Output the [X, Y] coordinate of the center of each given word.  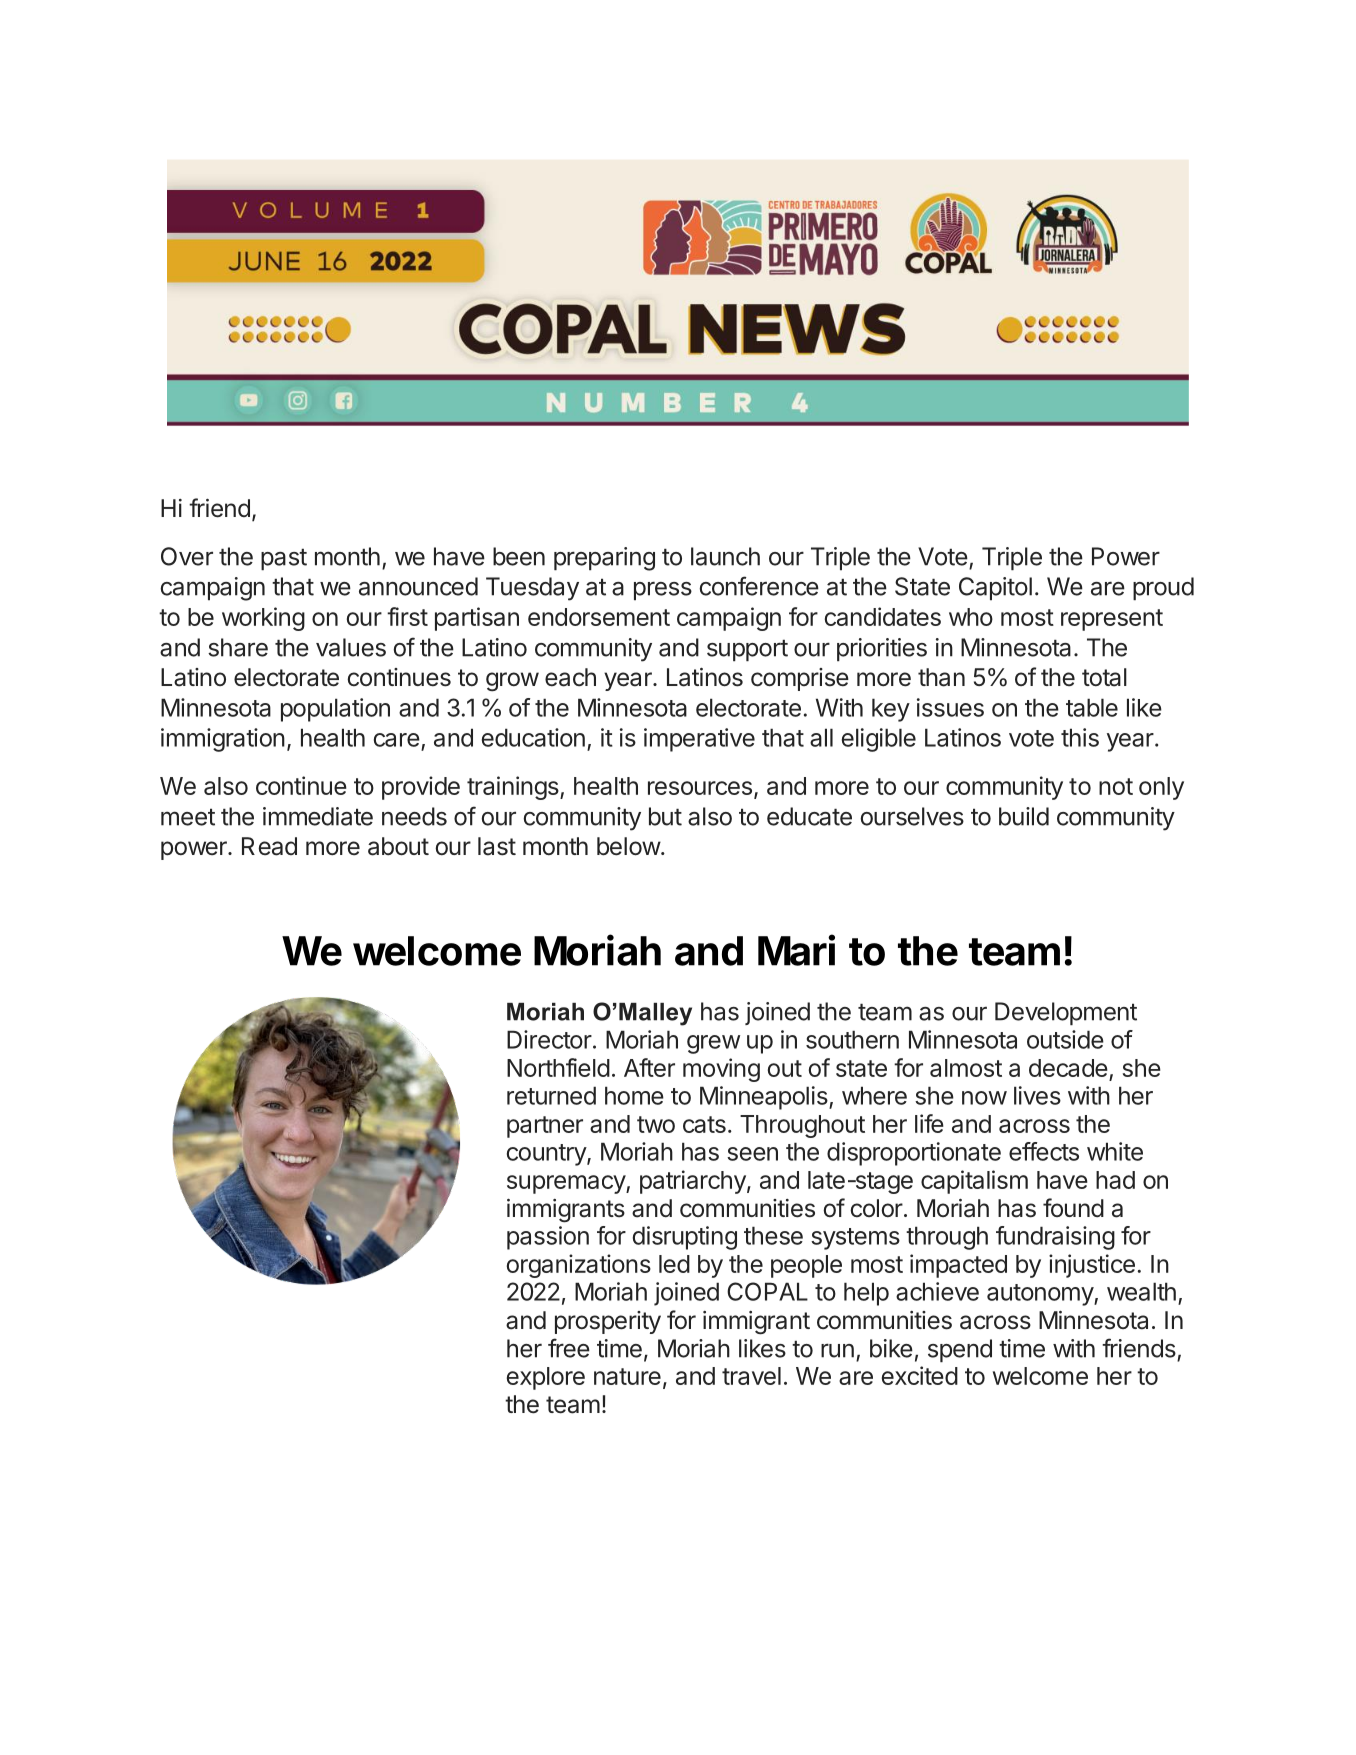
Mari [796, 950]
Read [269, 846]
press [663, 590]
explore [546, 1378]
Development [1066, 1013]
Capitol [995, 588]
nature [627, 1376]
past [284, 559]
